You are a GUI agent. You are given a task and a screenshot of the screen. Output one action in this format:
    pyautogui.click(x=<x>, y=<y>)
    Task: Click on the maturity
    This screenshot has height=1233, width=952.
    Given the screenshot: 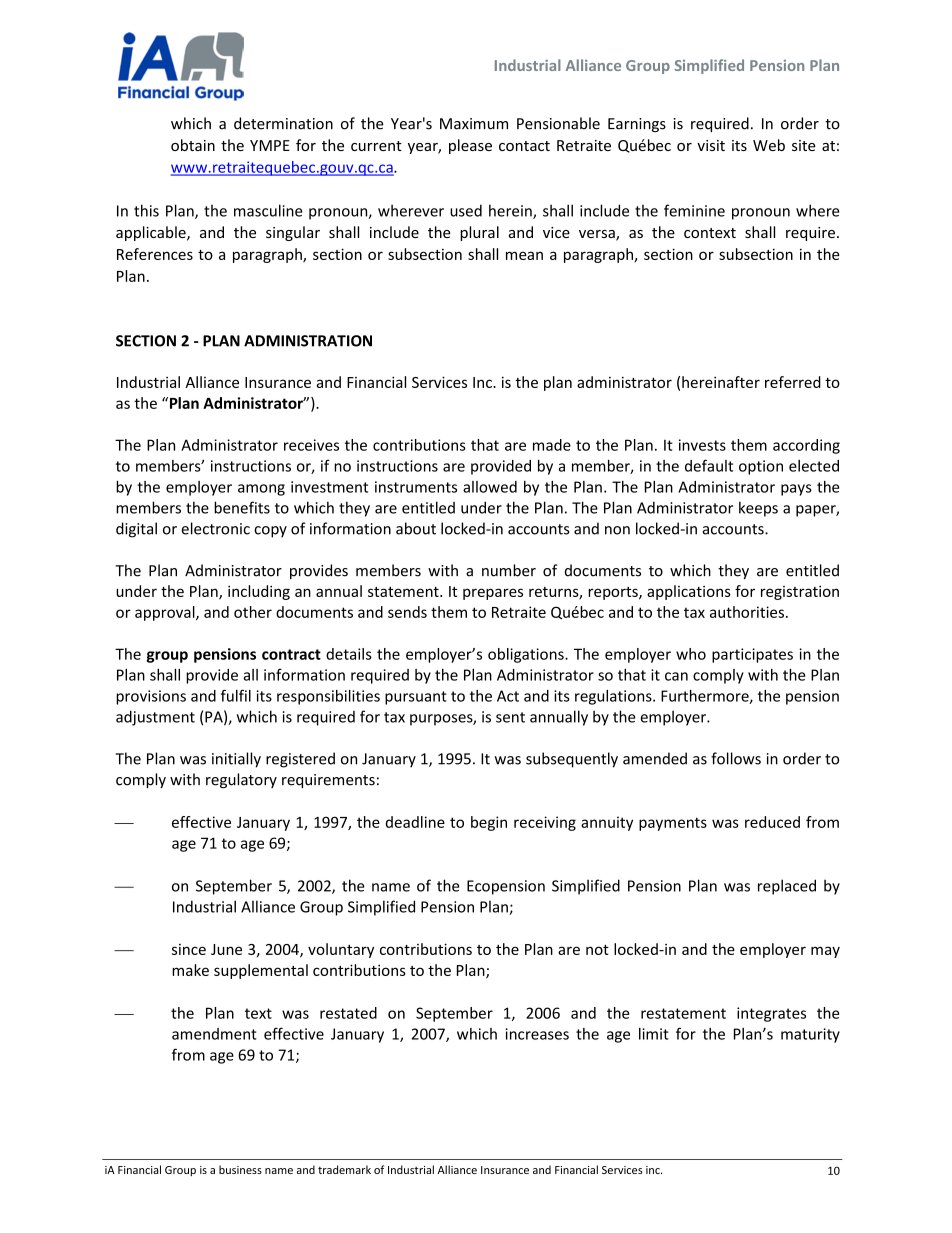 What is the action you would take?
    pyautogui.click(x=810, y=1035)
